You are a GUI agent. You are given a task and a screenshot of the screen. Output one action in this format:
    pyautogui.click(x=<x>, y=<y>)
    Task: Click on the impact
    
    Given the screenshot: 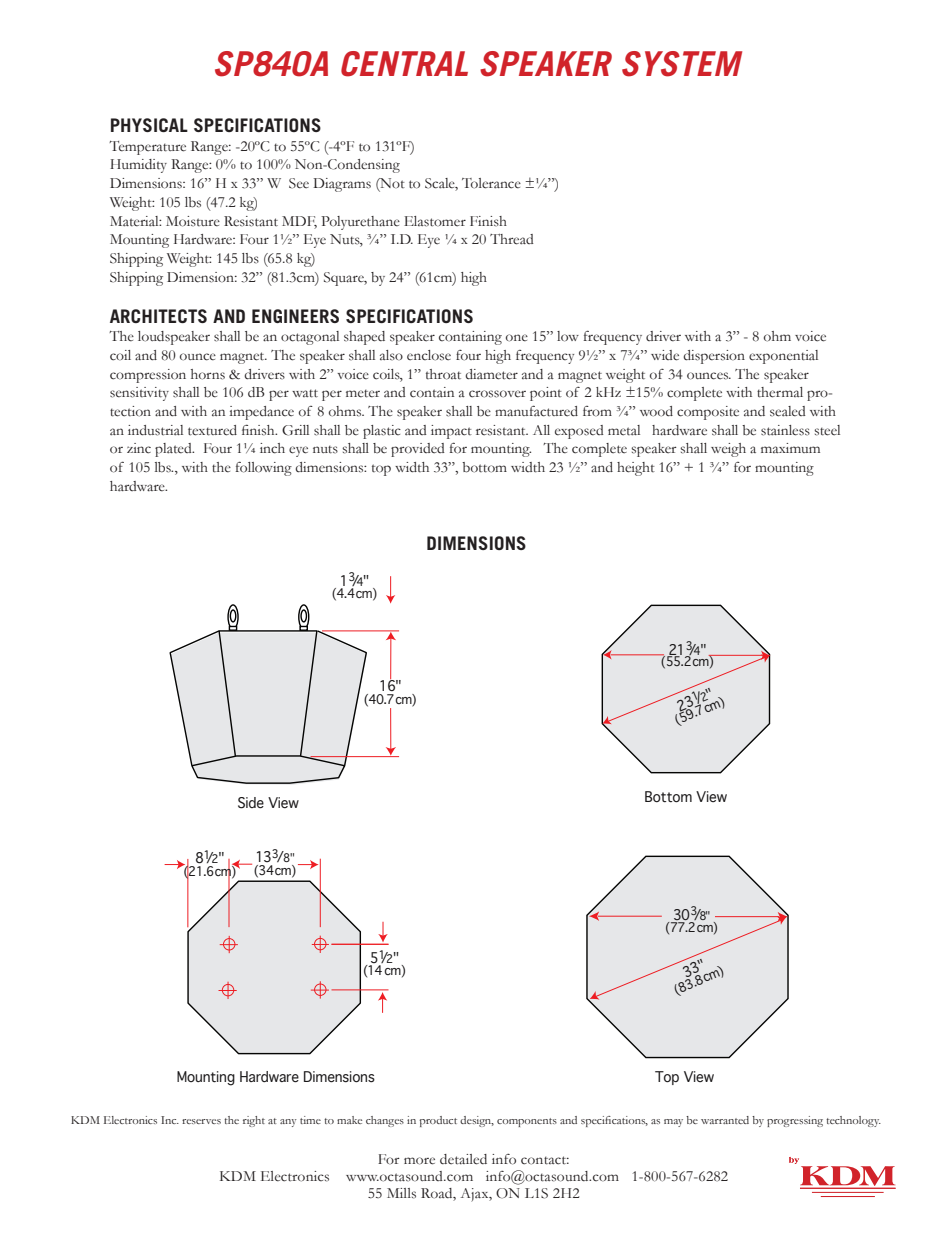 What is the action you would take?
    pyautogui.click(x=451, y=432)
